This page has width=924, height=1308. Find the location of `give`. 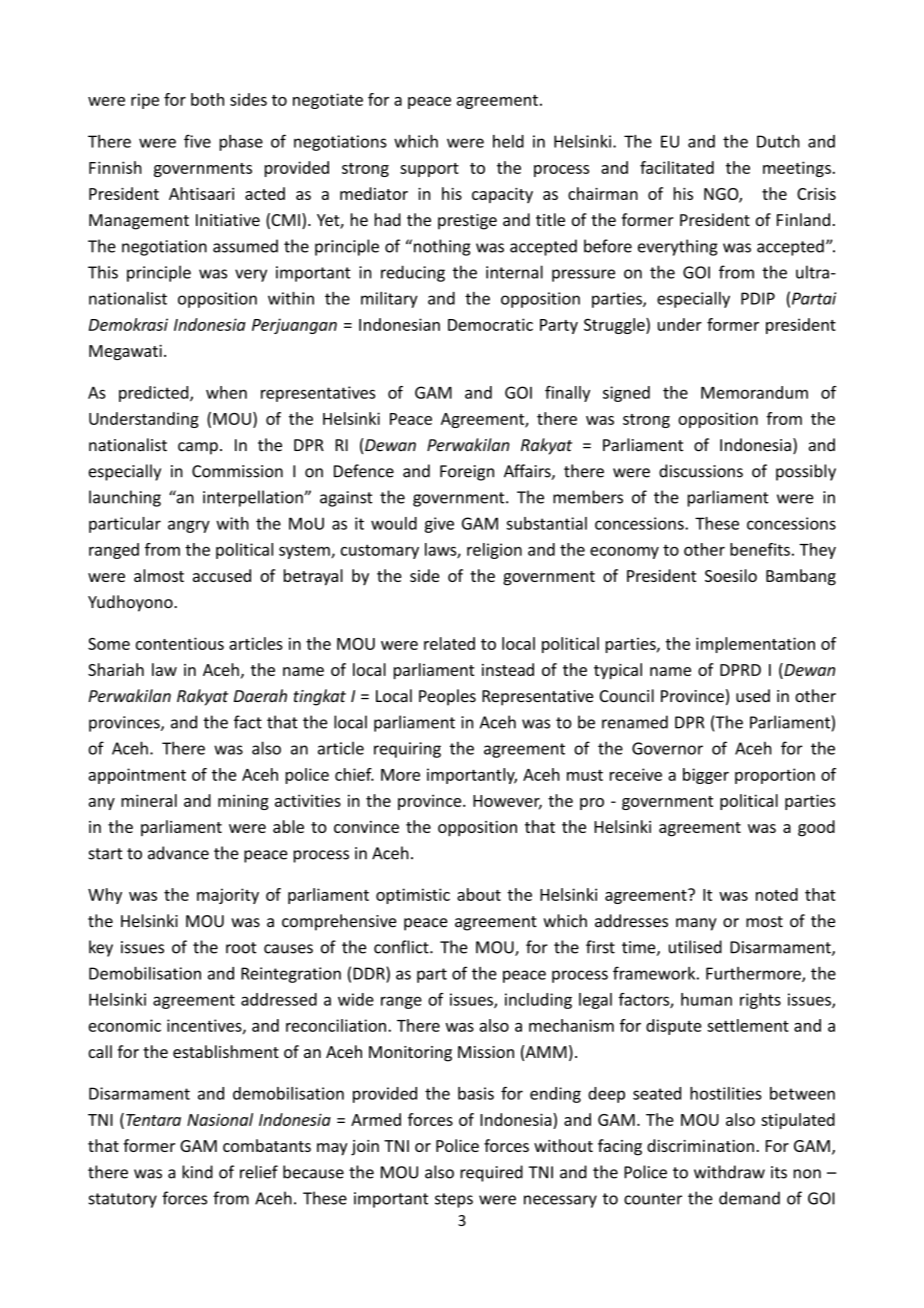

give is located at coordinates (439, 525).
